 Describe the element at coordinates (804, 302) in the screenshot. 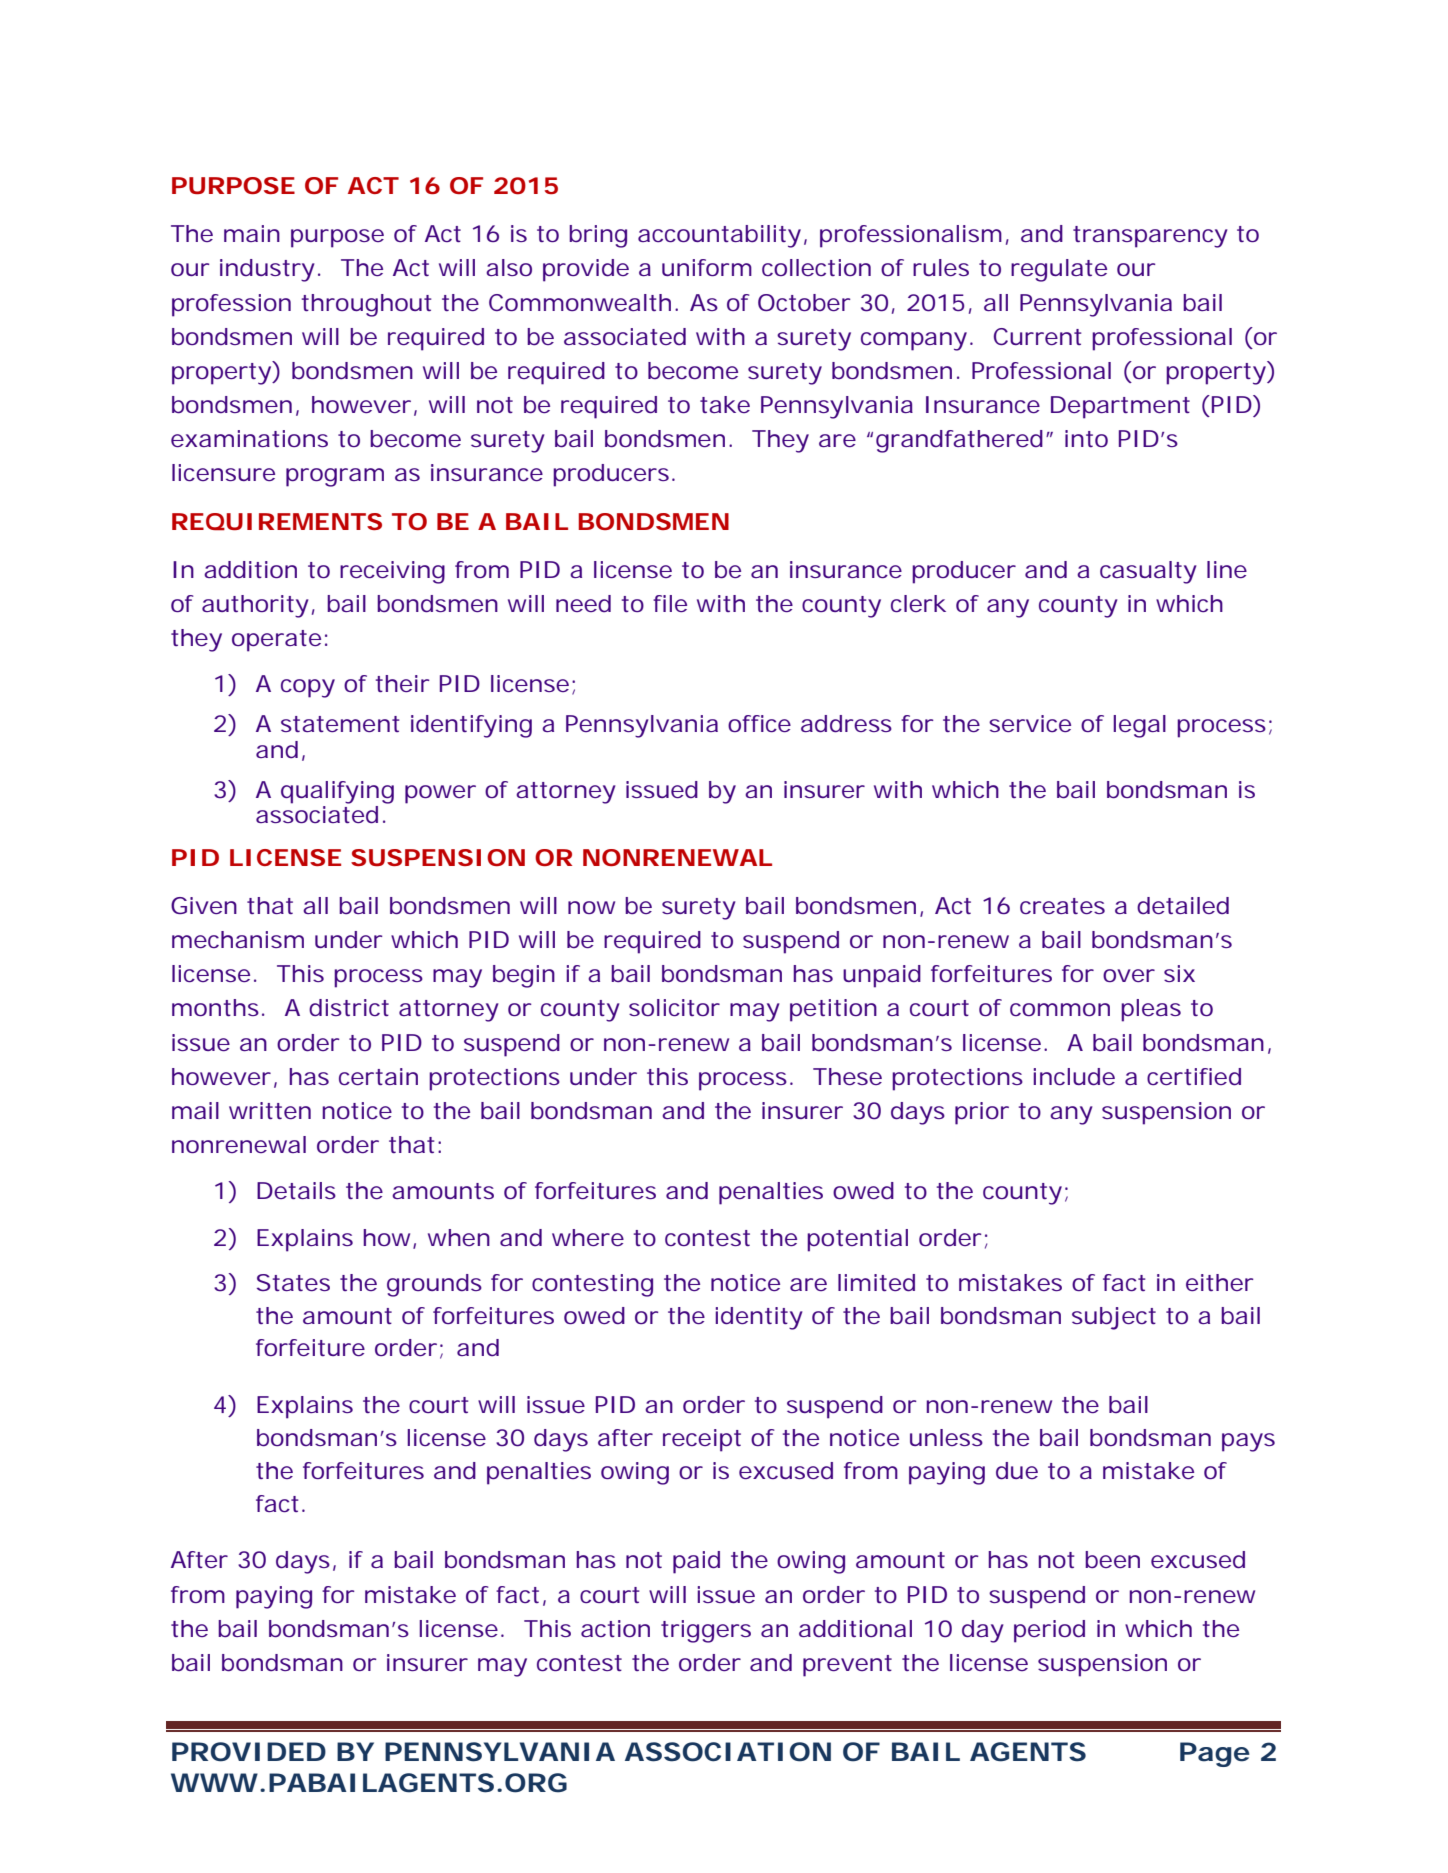

I see `October` at that location.
